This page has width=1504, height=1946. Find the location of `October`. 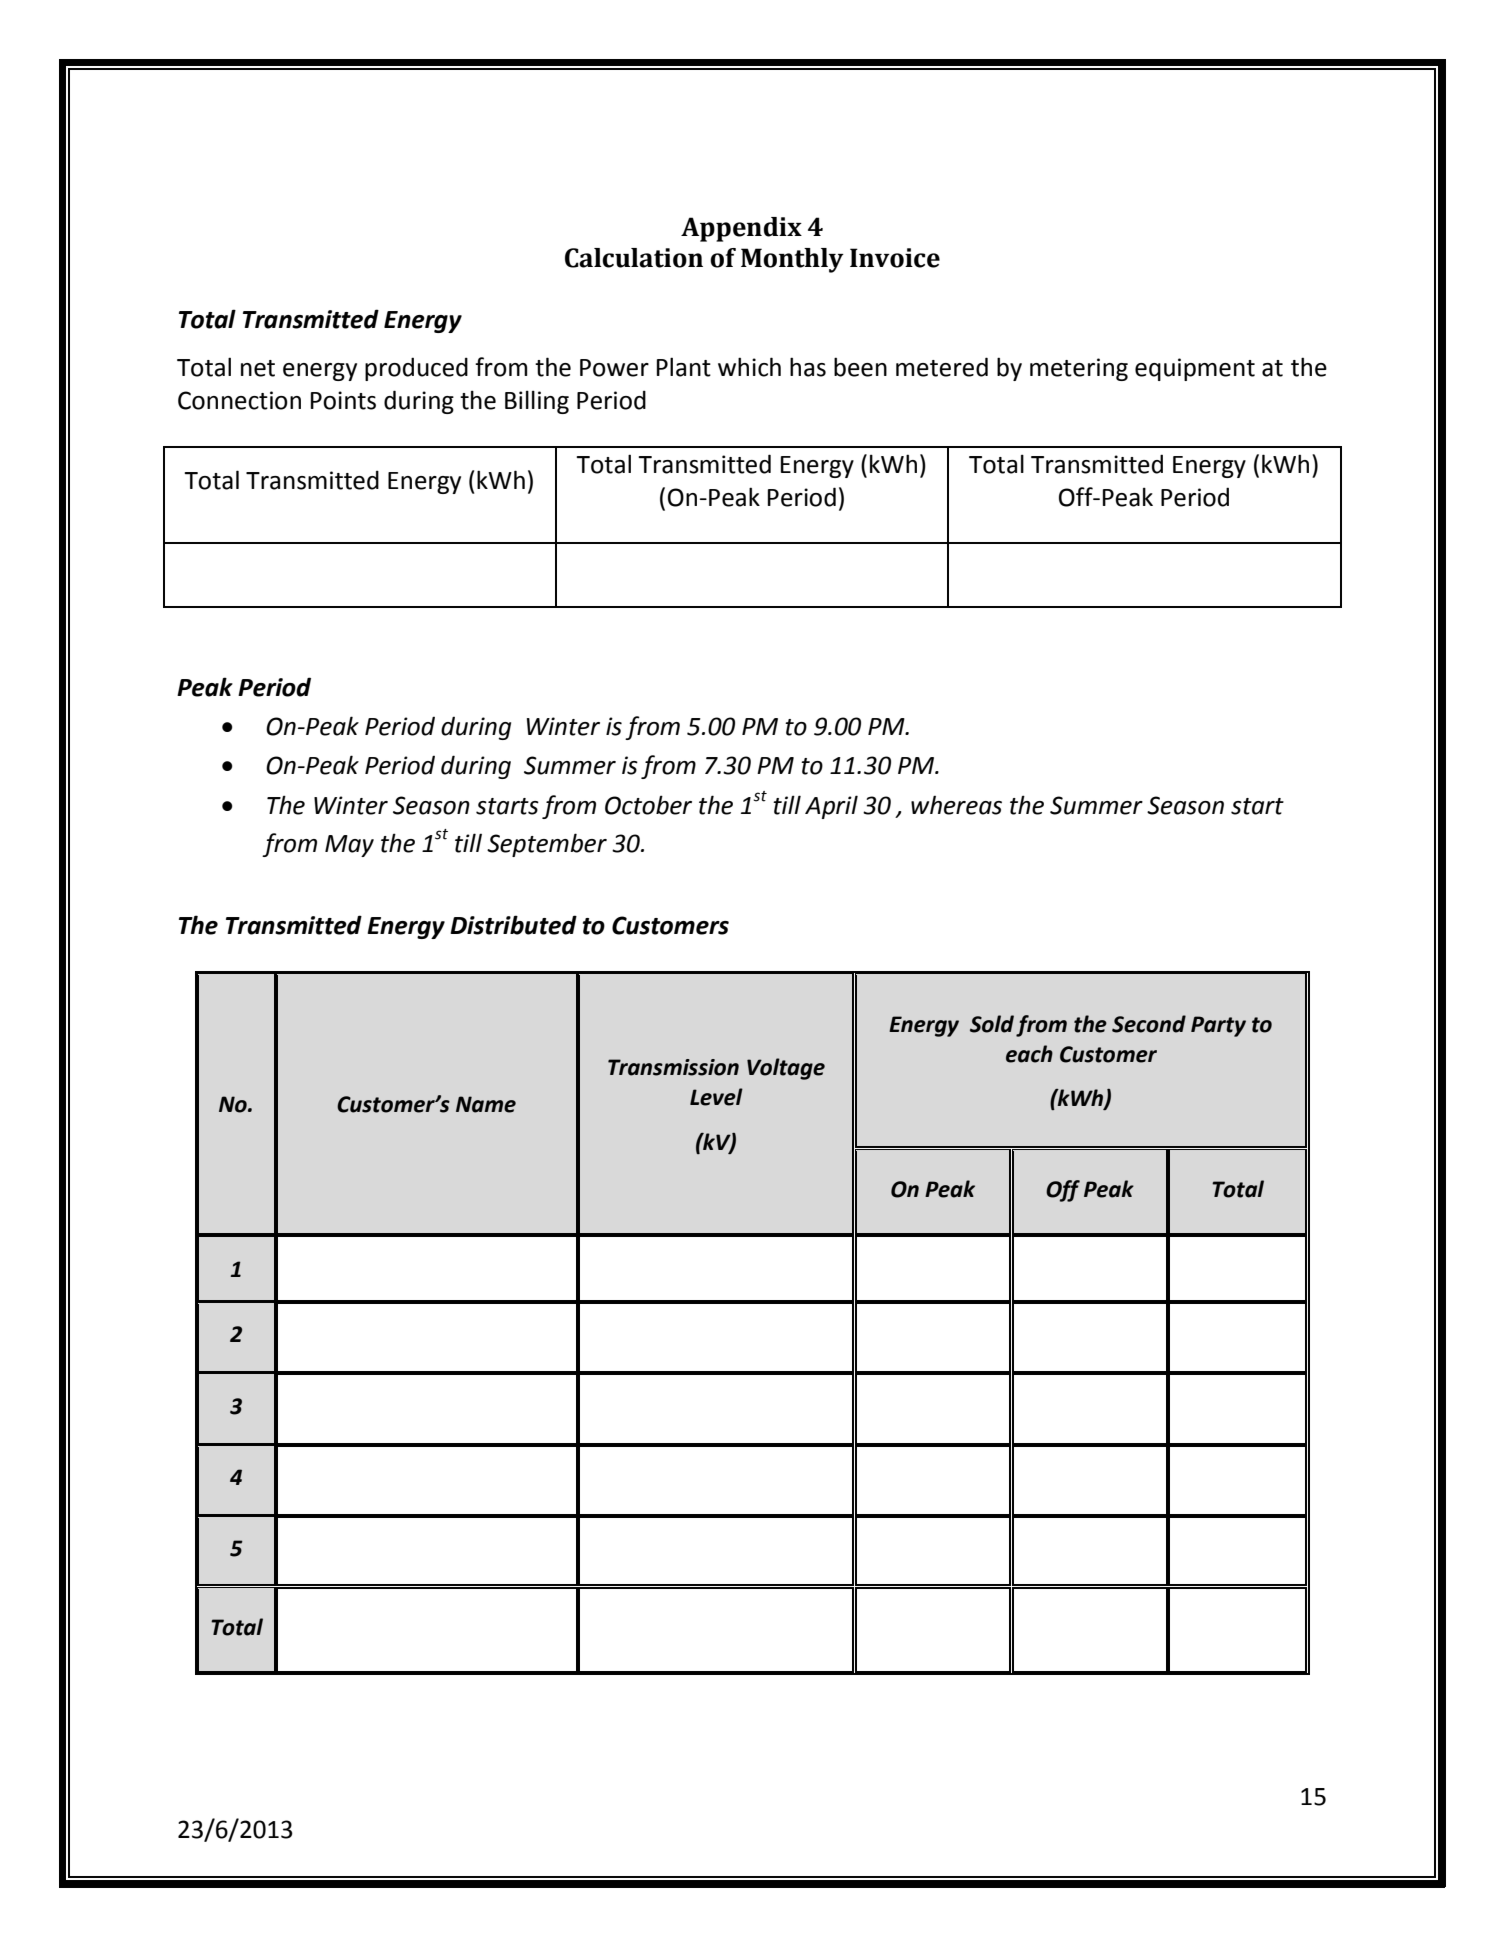

October is located at coordinates (648, 805).
